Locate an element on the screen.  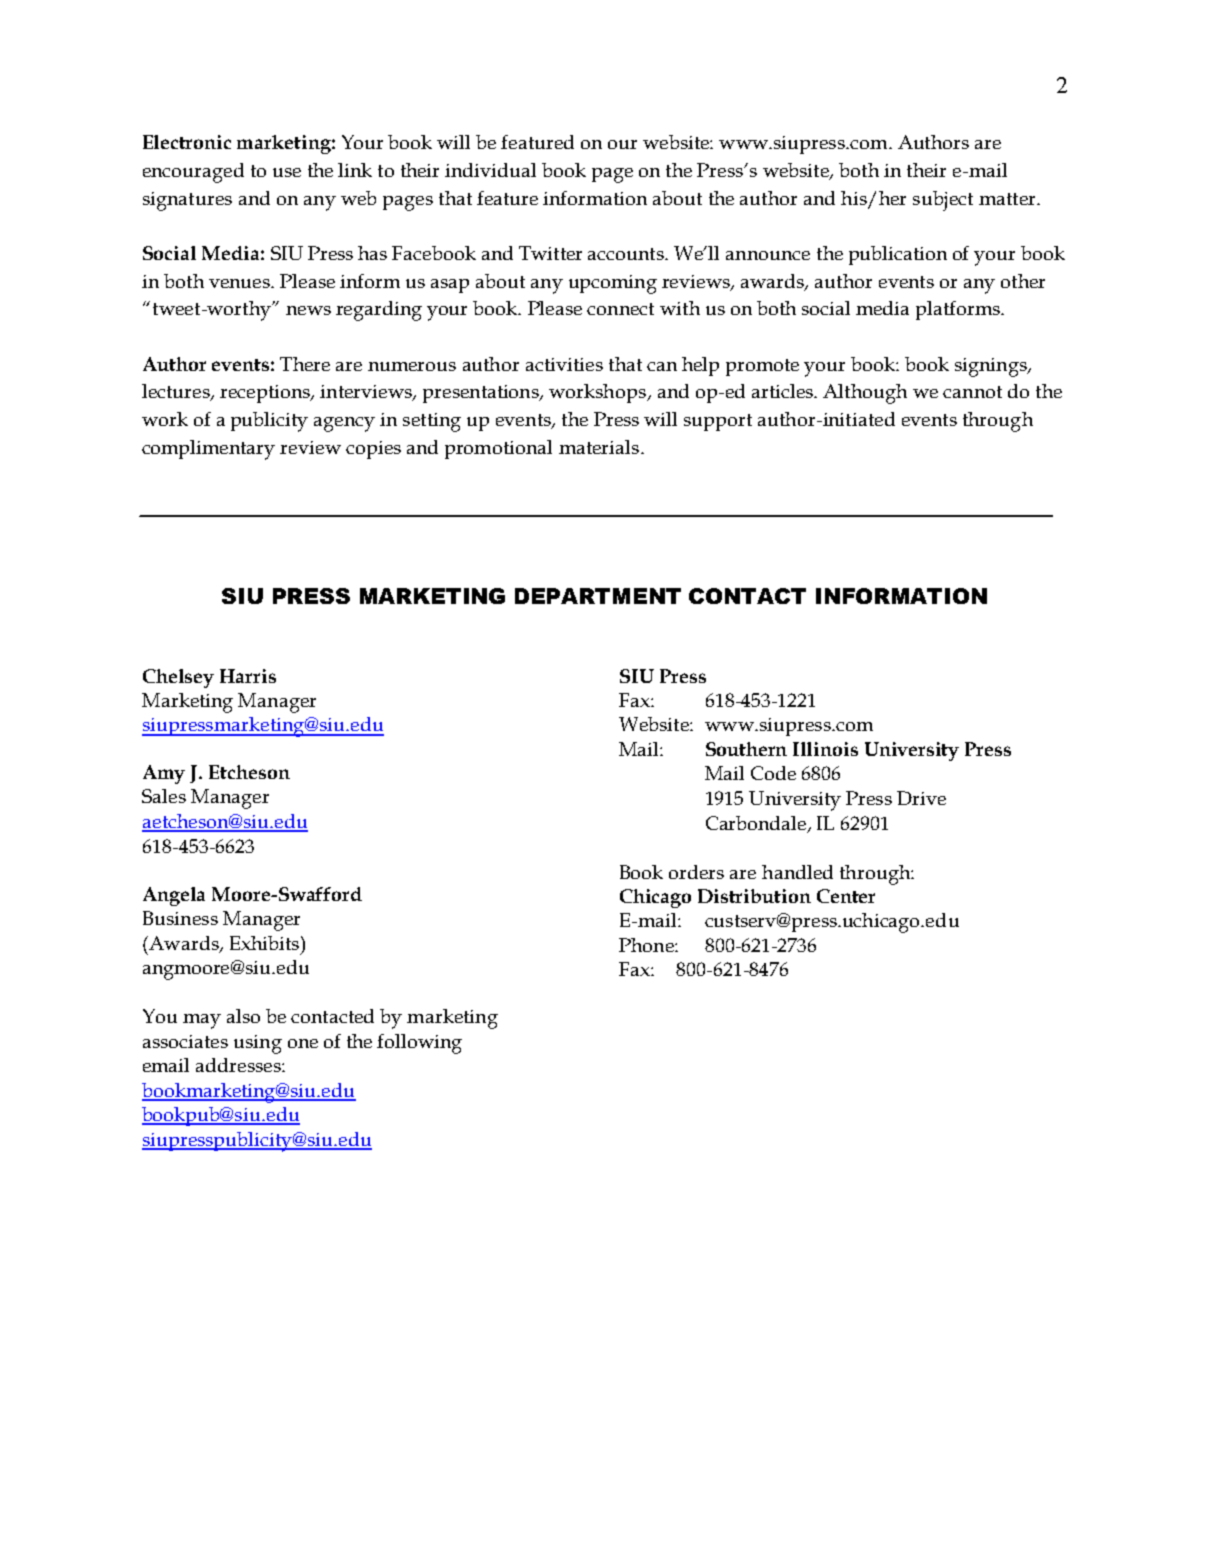
DEPARTMENT is located at coordinates (598, 596).
